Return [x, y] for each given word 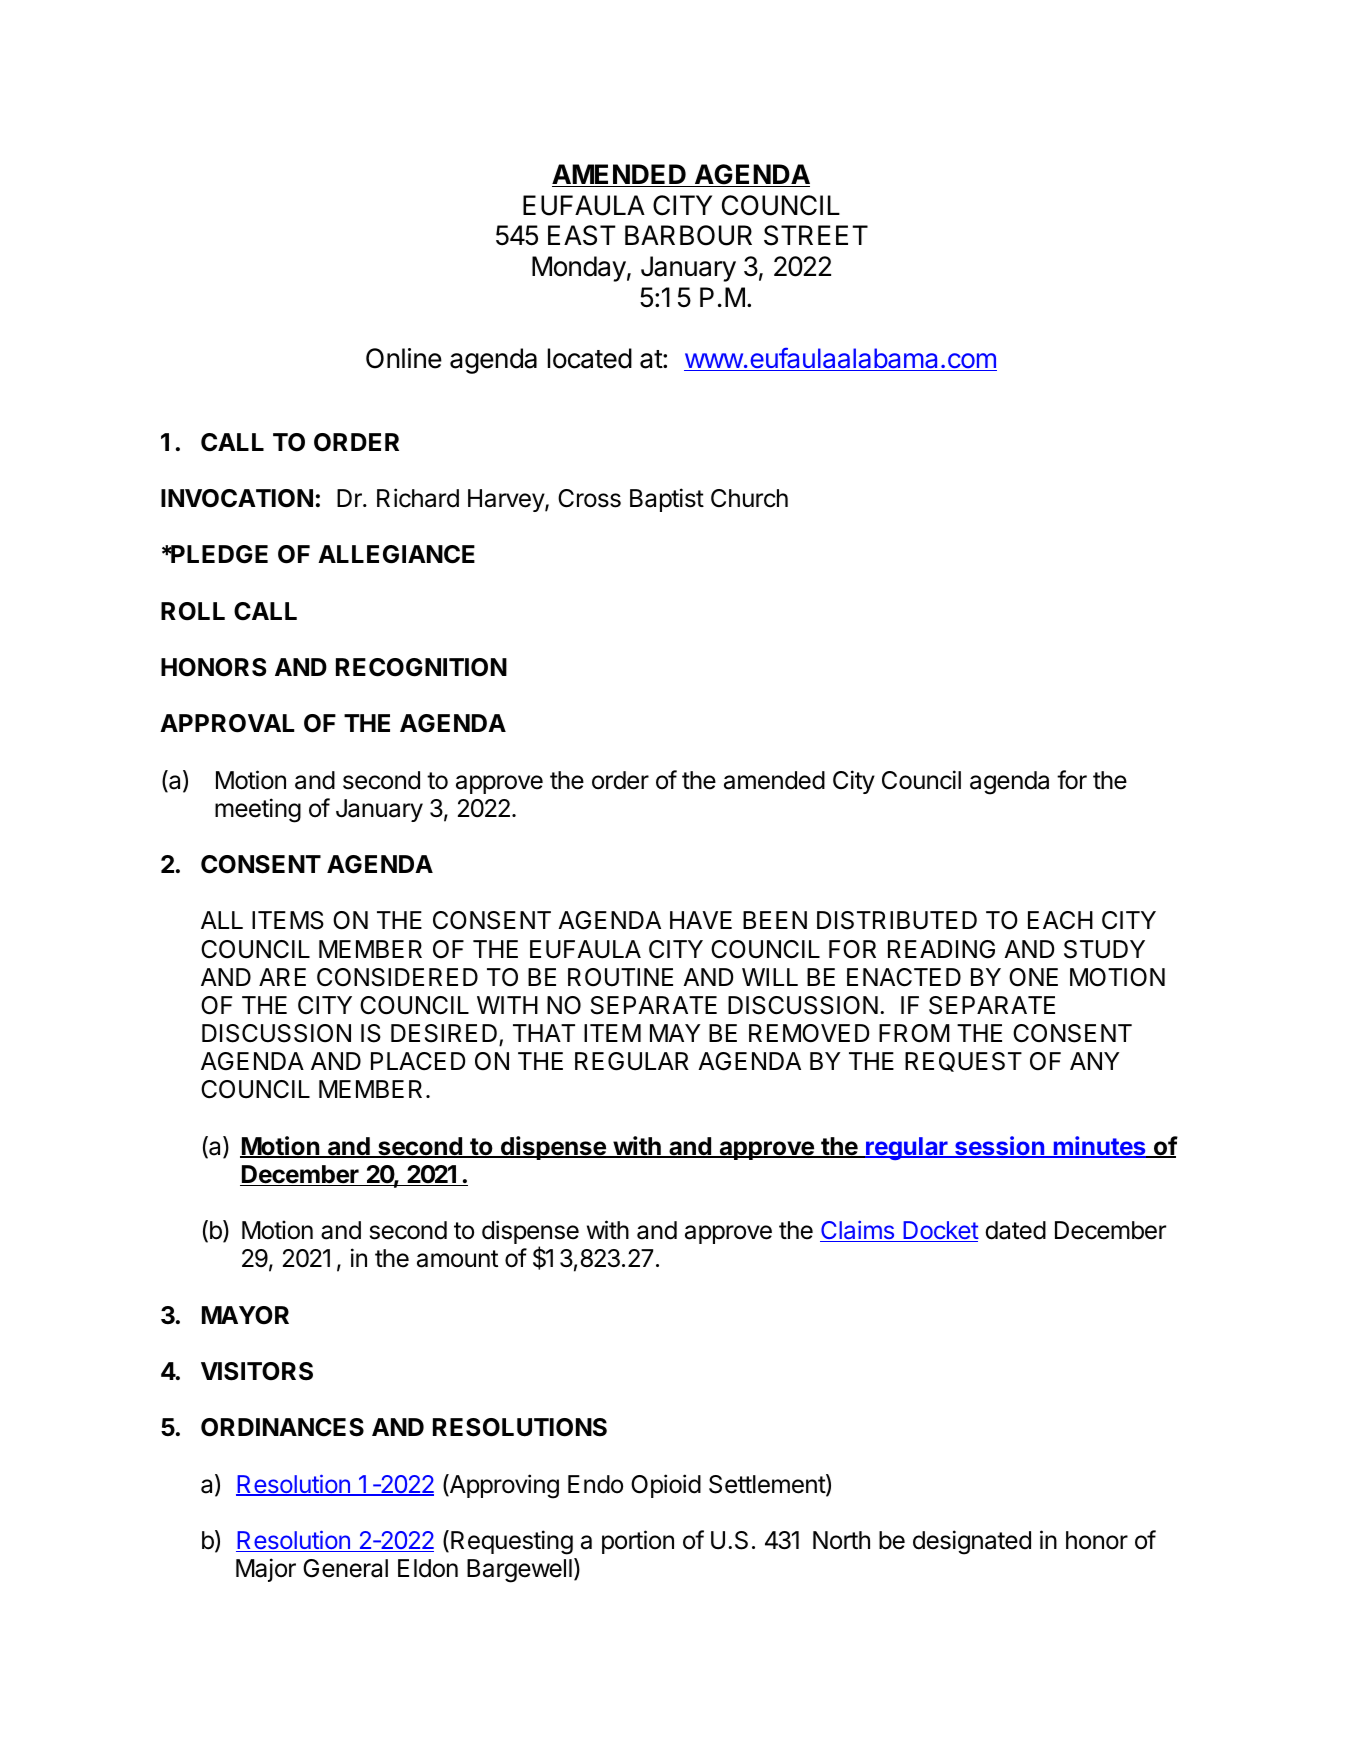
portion [638, 1542]
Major [266, 1570]
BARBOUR [688, 235]
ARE [282, 977]
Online [404, 358]
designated [972, 1542]
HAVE [701, 920]
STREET [816, 235]
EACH [1060, 920]
